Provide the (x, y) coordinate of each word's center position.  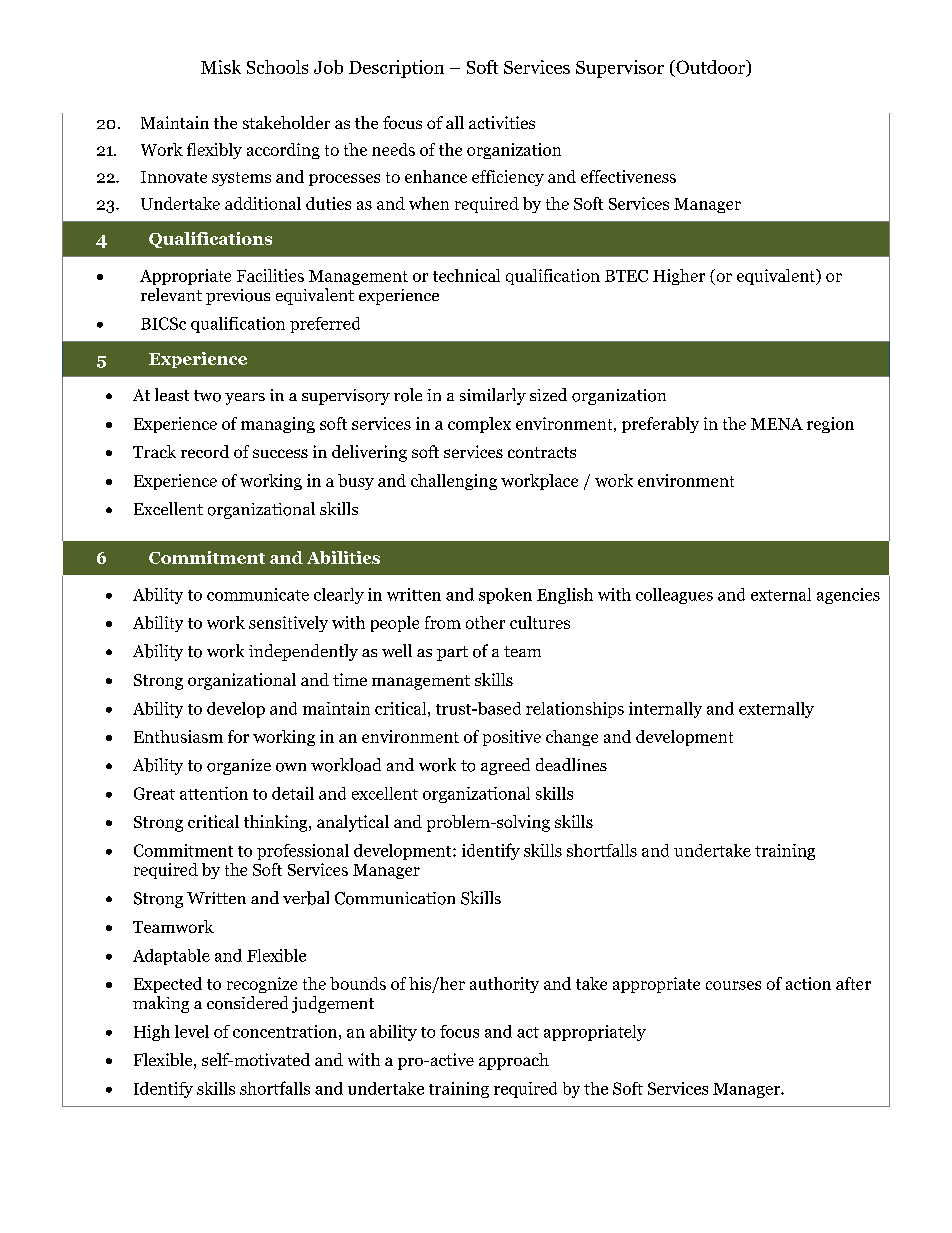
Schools (277, 67)
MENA (777, 424)
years (245, 399)
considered (247, 1003)
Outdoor (711, 68)
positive (512, 738)
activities (502, 122)
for (238, 736)
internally (665, 710)
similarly (493, 396)
